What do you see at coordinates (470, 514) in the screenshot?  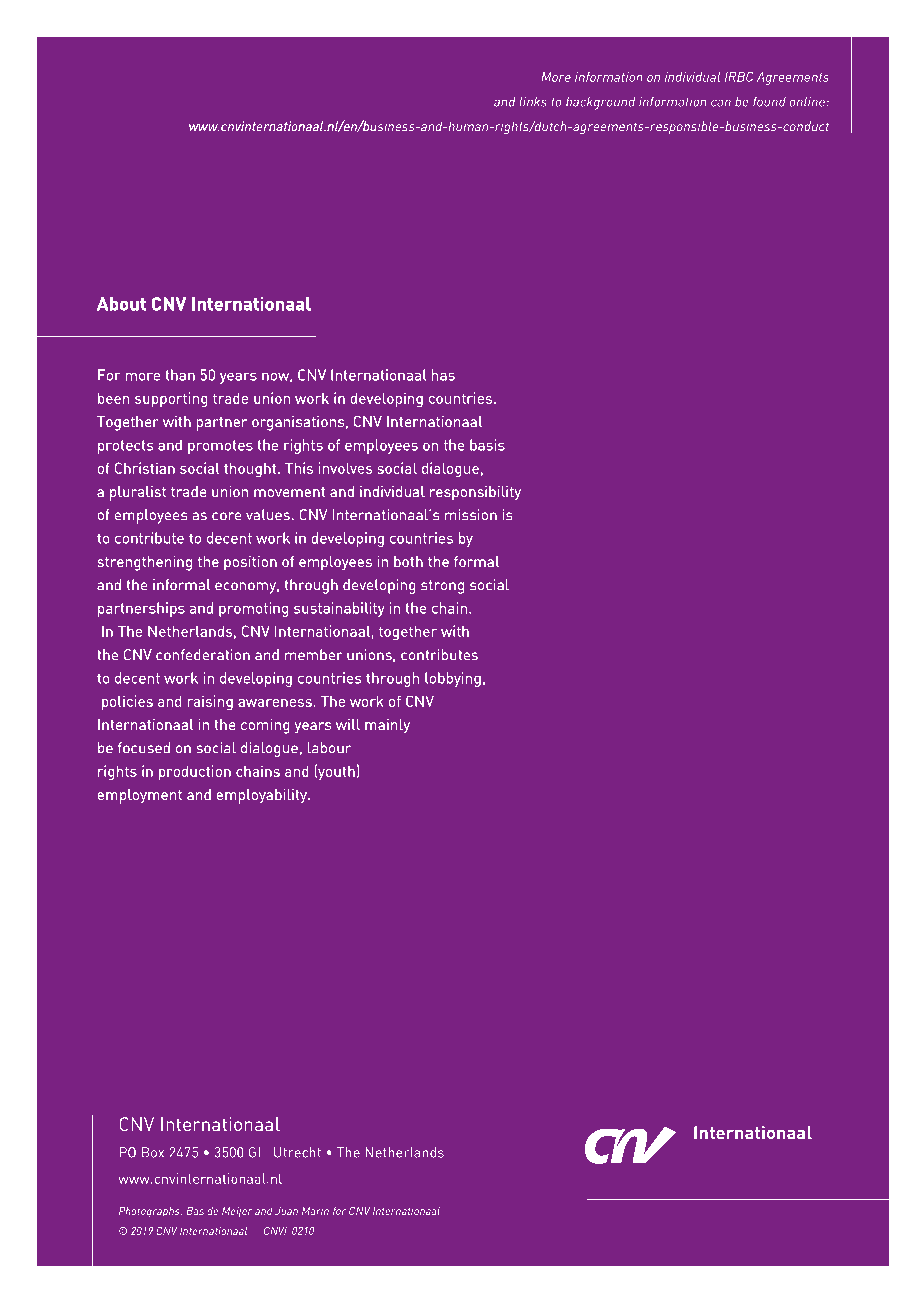 I see `mission` at bounding box center [470, 514].
